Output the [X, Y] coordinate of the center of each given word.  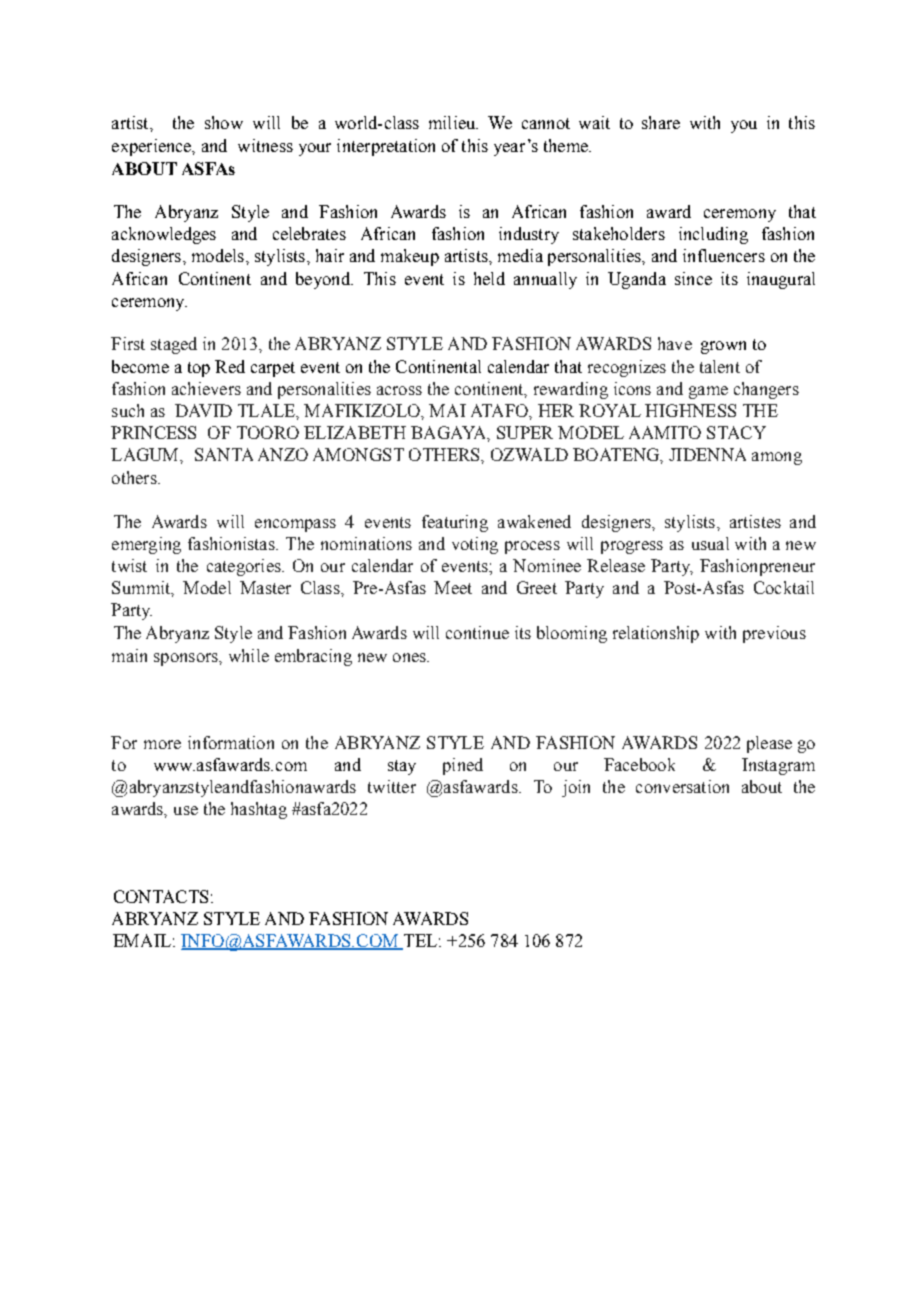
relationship [656, 634]
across [399, 390]
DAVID [203, 410]
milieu [453, 122]
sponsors [187, 659]
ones [410, 657]
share [661, 122]
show [224, 122]
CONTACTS [161, 896]
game [708, 392]
